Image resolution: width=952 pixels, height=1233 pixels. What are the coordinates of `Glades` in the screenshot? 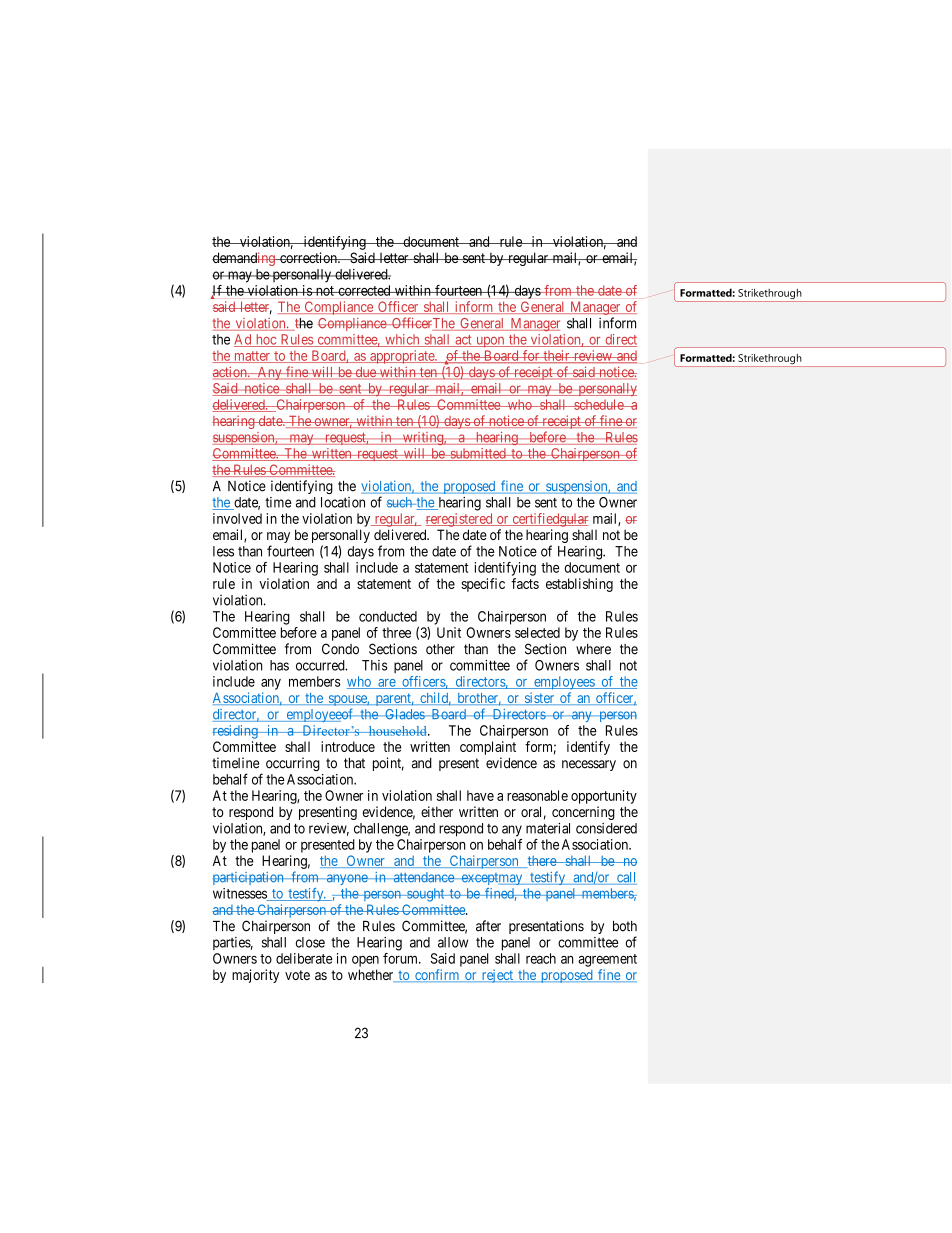 It's located at (404, 714).
